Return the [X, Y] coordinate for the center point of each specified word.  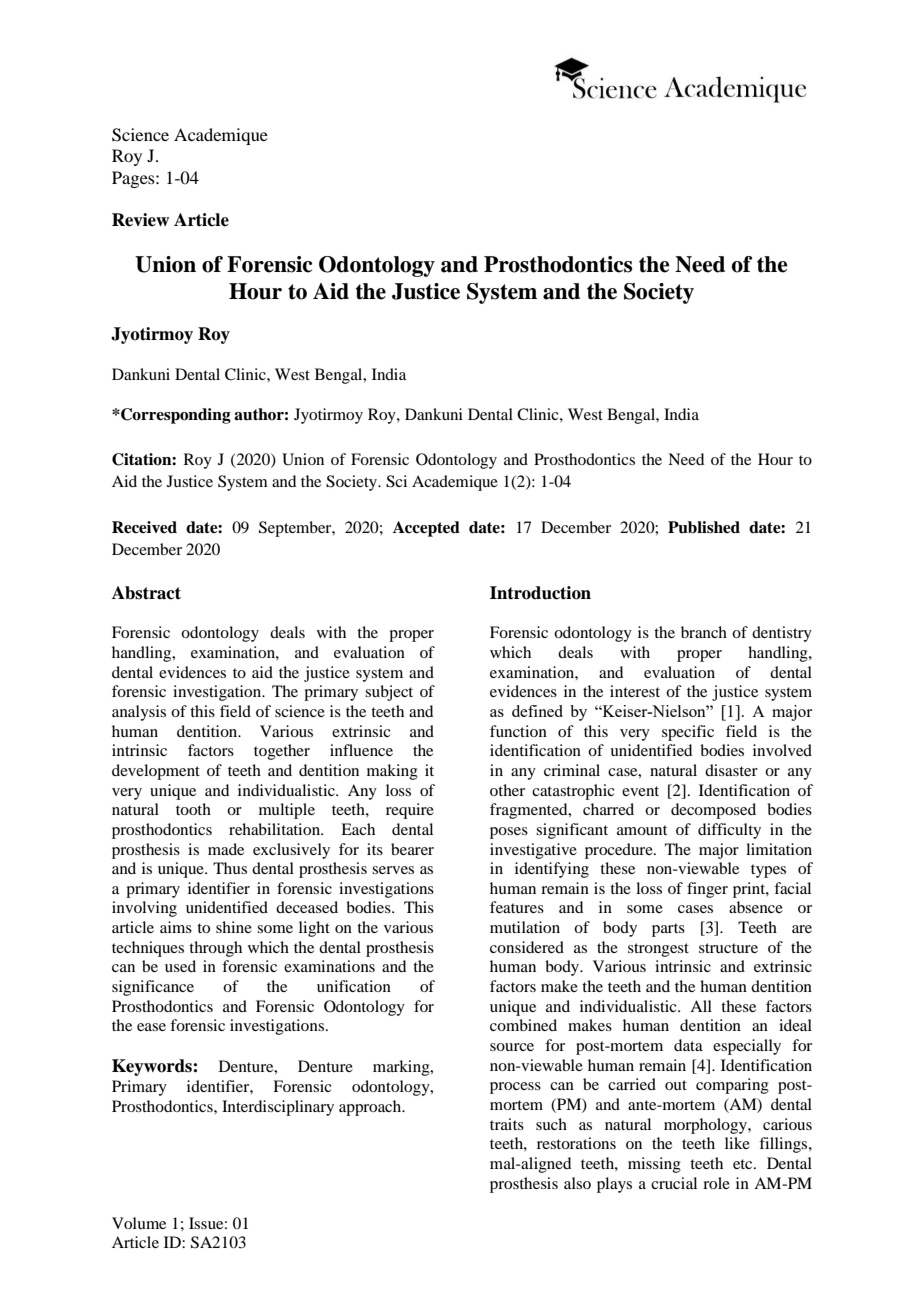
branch [704, 632]
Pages [134, 179]
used [180, 966]
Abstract [146, 593]
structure [728, 948]
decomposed [713, 811]
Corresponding [175, 416]
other [507, 790]
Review [140, 220]
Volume [139, 1223]
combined [523, 1025]
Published [704, 527]
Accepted [426, 529]
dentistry [782, 634]
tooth [193, 809]
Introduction [540, 593]
